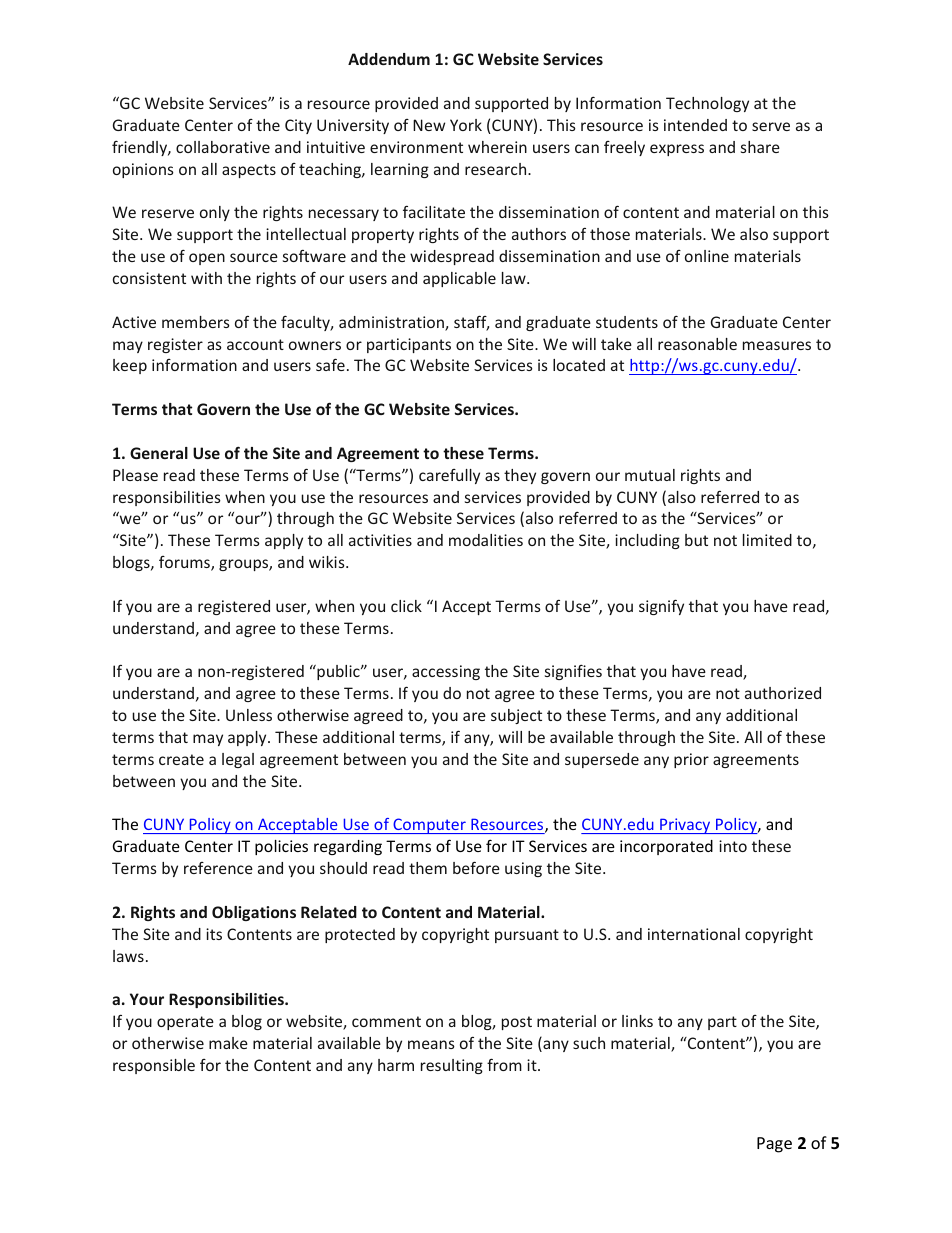  Describe the element at coordinates (185, 563) in the image. I see `forums` at that location.
